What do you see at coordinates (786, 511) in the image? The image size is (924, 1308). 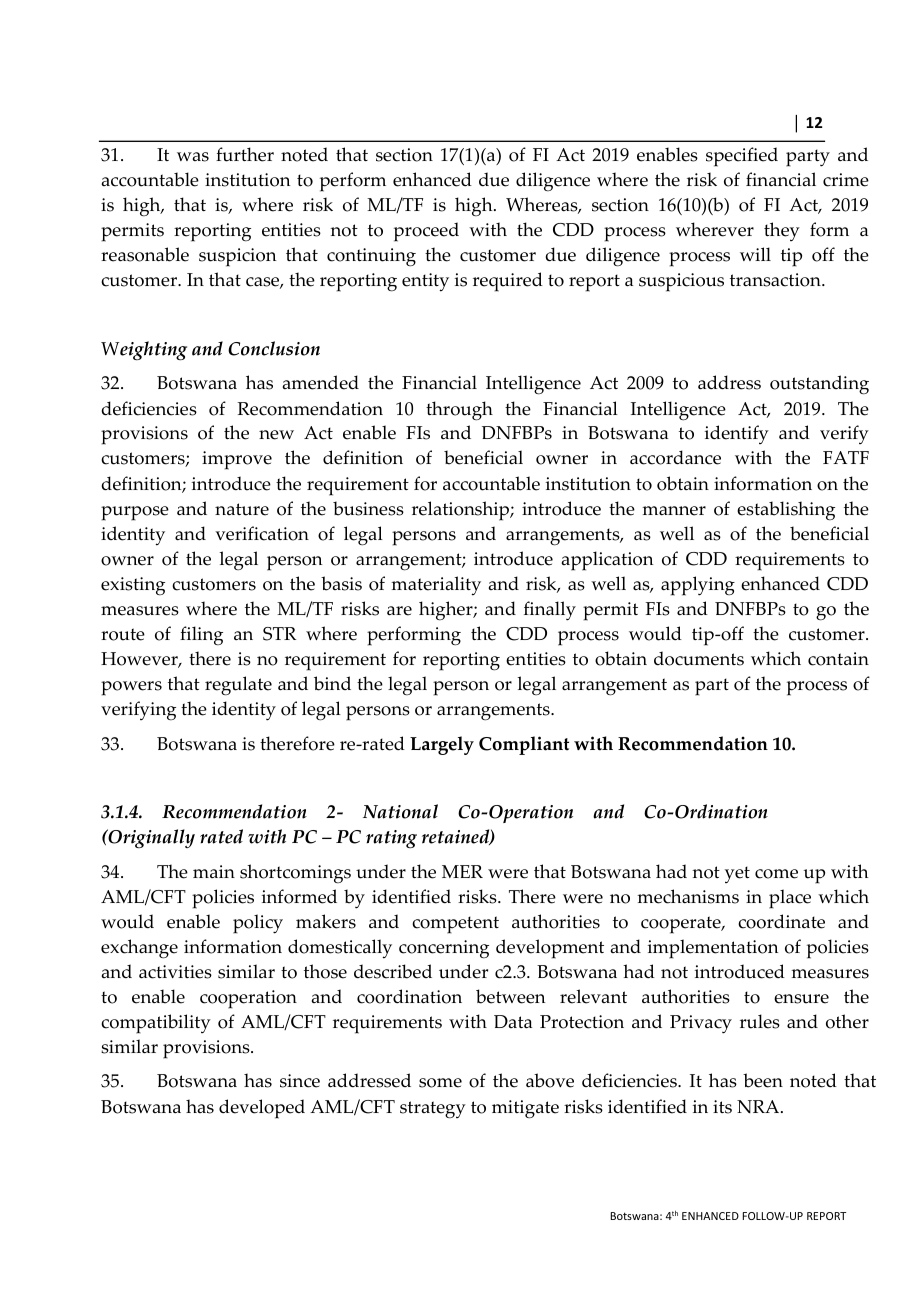 I see `establishing` at bounding box center [786, 511].
